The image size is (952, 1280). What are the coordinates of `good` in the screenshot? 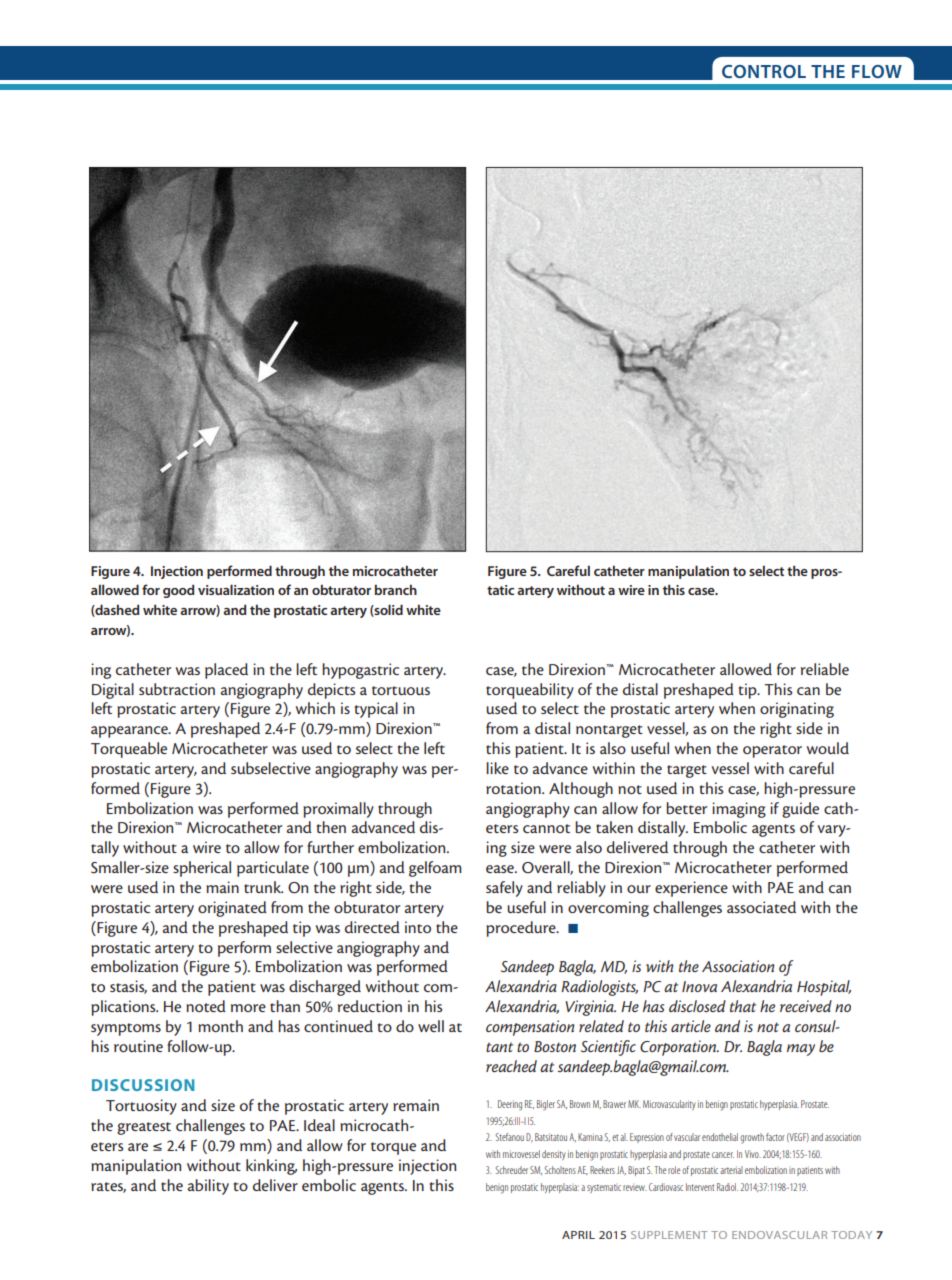 It's located at (179, 591).
